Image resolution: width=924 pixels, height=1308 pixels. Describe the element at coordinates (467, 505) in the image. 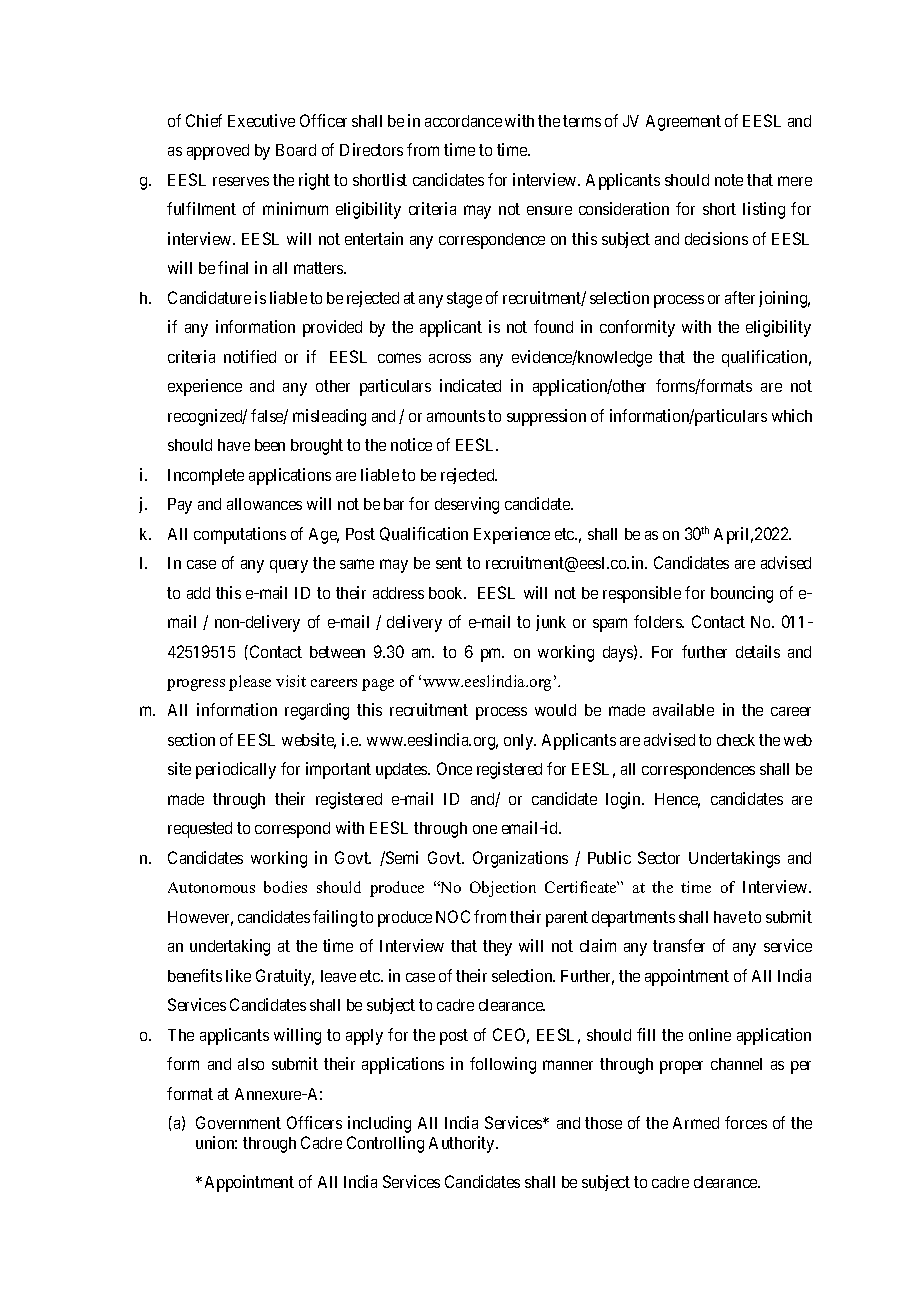

I see `deserving` at that location.
